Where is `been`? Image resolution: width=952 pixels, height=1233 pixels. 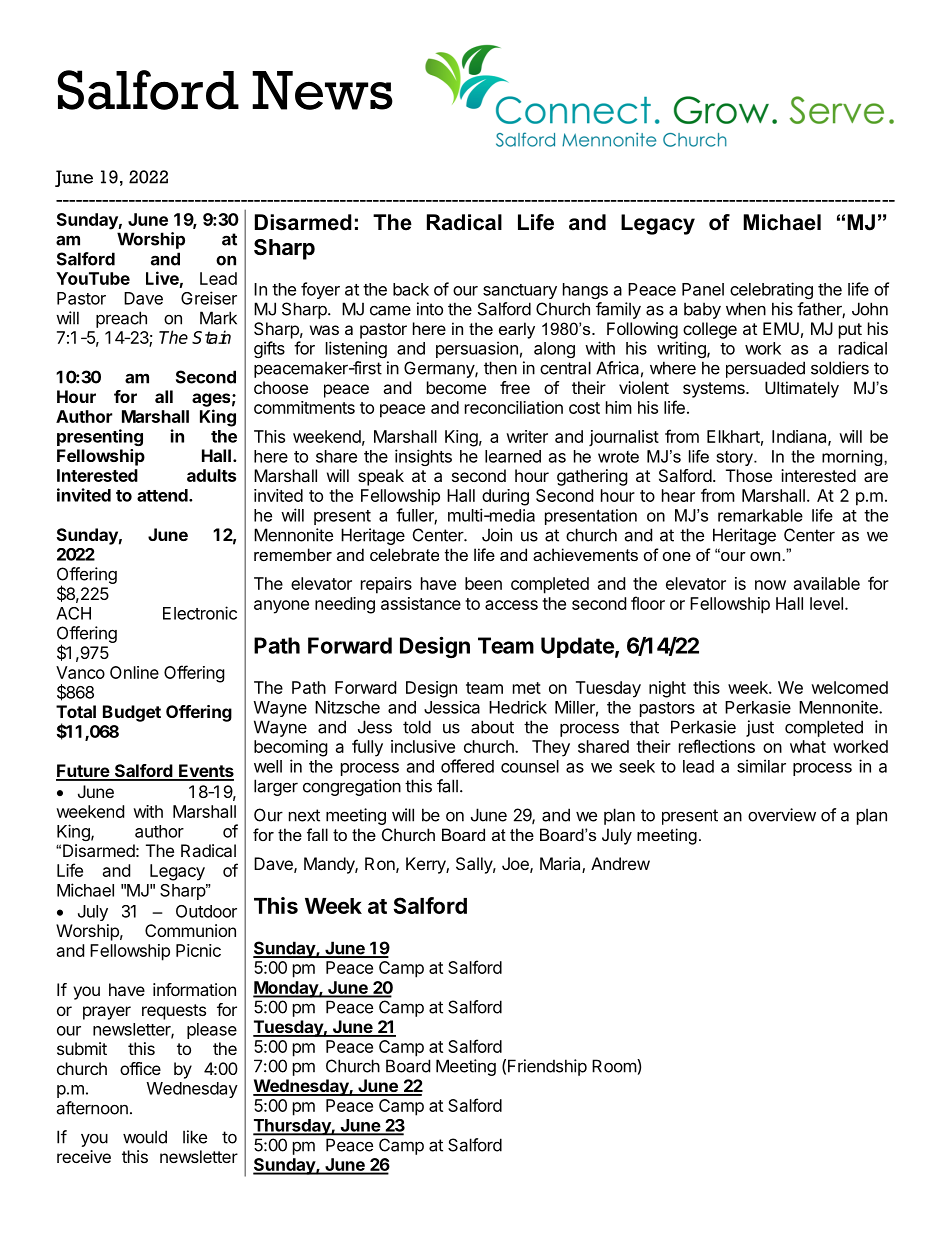
been is located at coordinates (483, 583).
